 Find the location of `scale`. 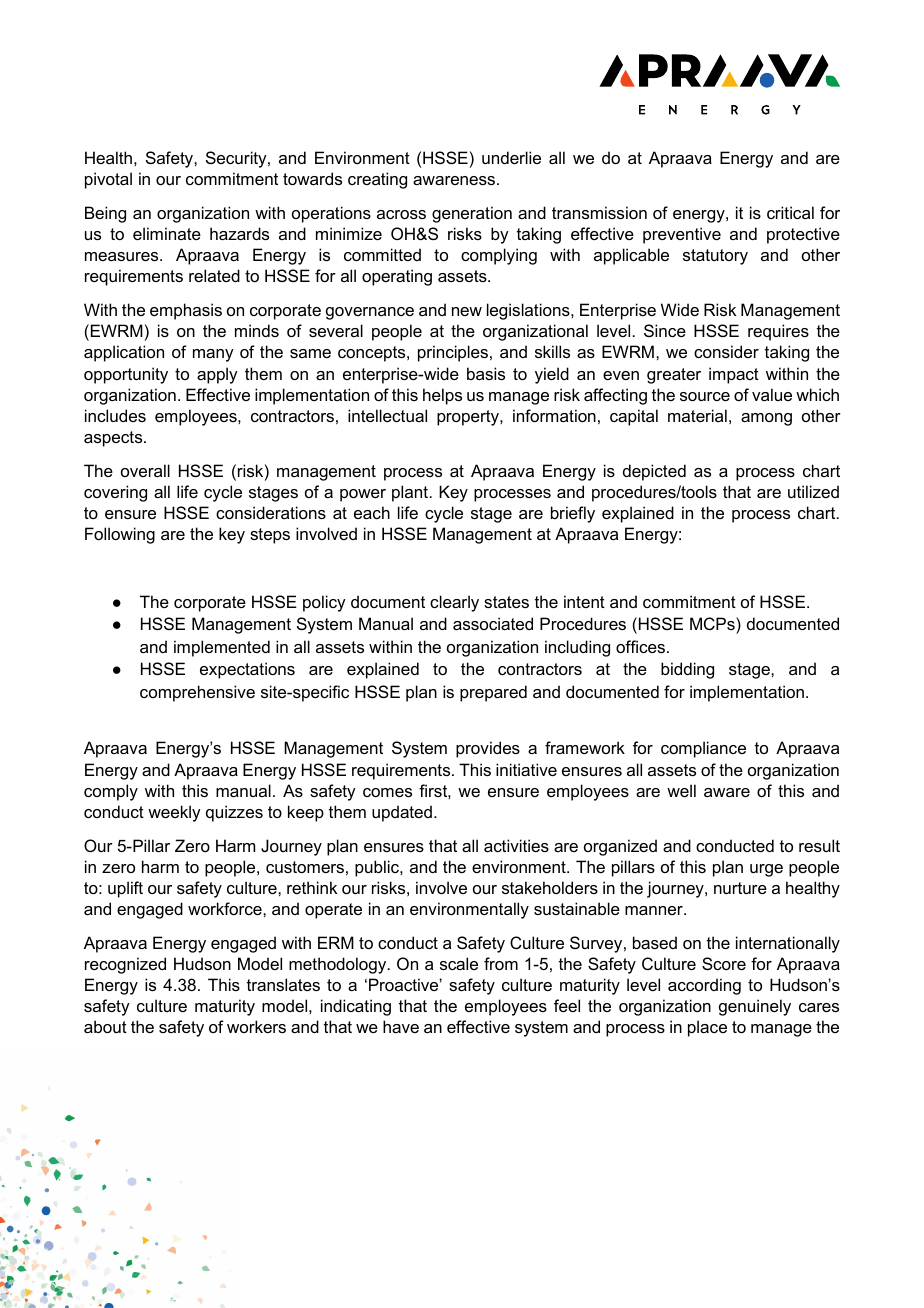

scale is located at coordinates (459, 963).
